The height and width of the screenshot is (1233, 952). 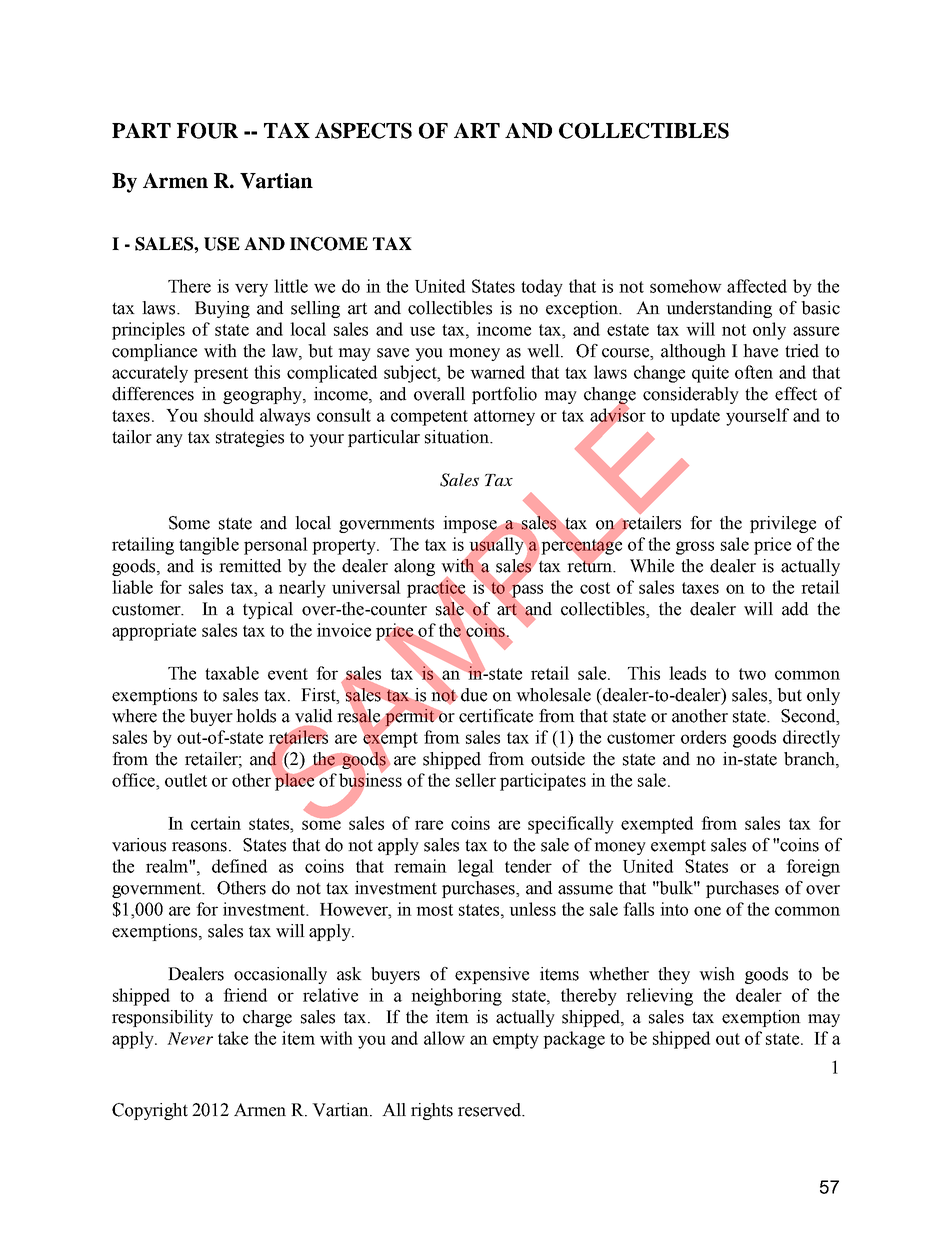 I want to click on practice, so click(x=437, y=589).
